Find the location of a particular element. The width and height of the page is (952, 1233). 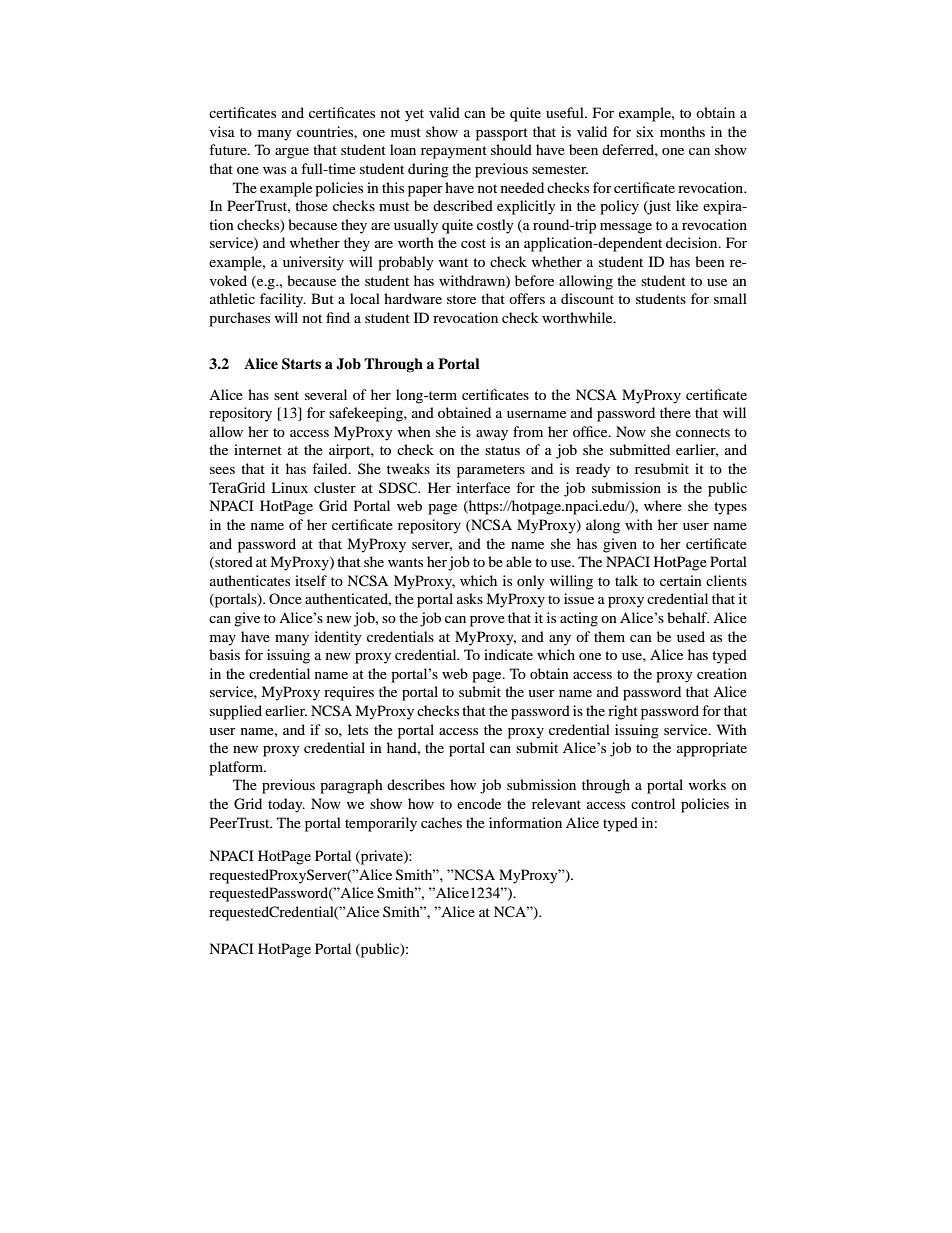

today is located at coordinates (286, 805).
